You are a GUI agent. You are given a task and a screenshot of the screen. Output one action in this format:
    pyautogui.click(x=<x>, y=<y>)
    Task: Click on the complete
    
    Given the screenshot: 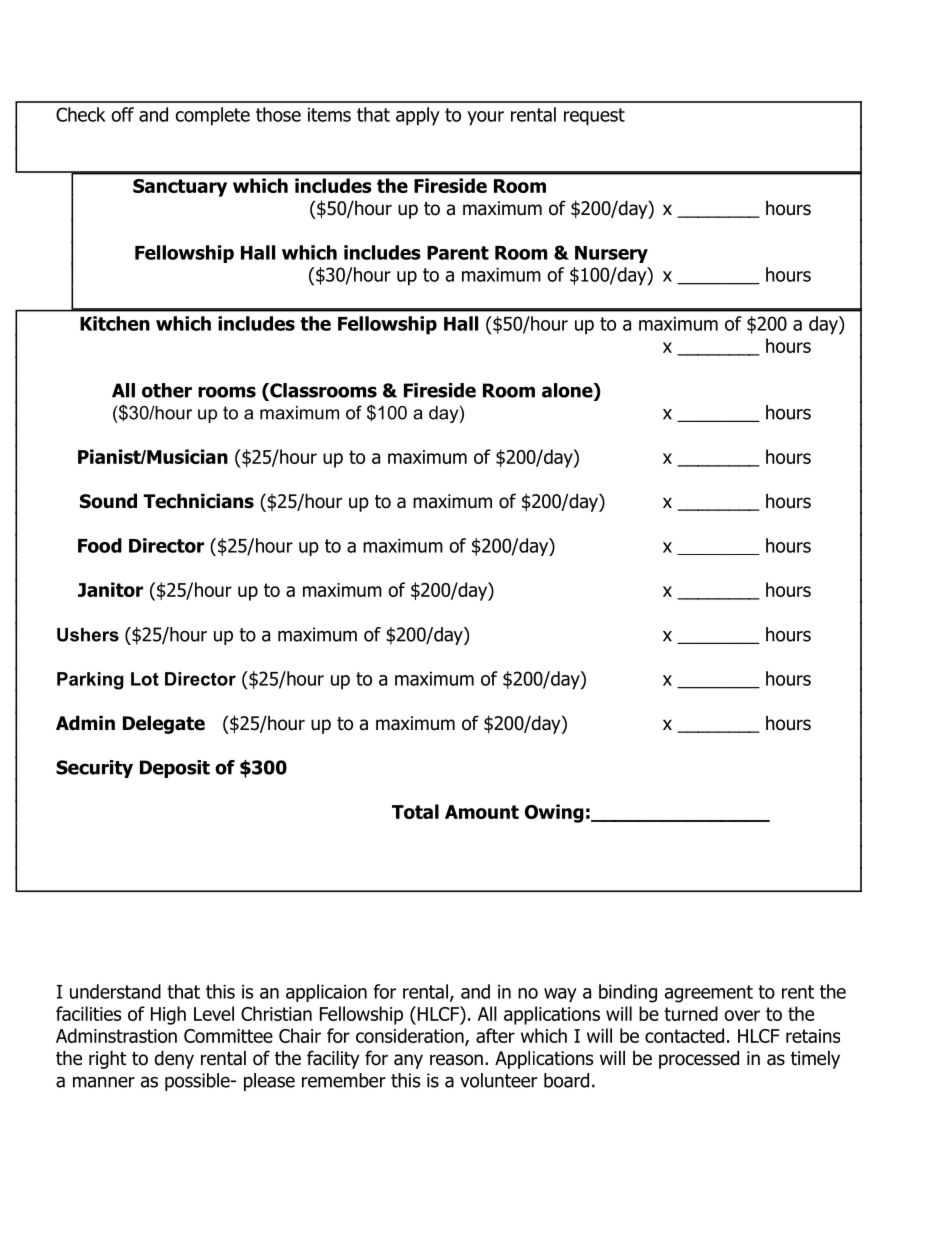 What is the action you would take?
    pyautogui.click(x=212, y=116)
